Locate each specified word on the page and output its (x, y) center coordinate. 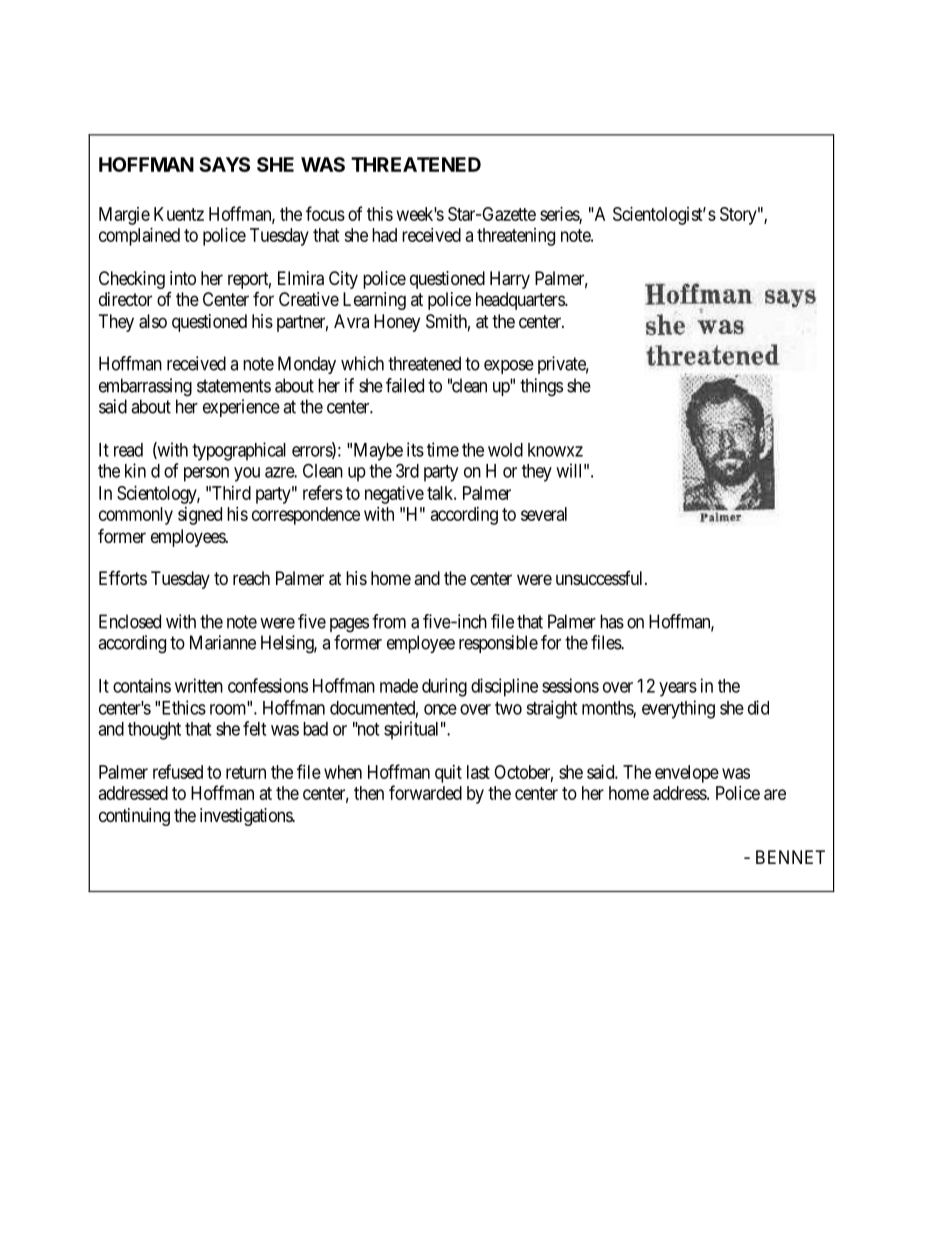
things (541, 387)
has (612, 621)
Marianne (223, 642)
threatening (516, 237)
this (380, 214)
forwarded (425, 792)
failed (405, 385)
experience (241, 408)
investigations (247, 817)
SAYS (224, 164)
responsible (498, 644)
